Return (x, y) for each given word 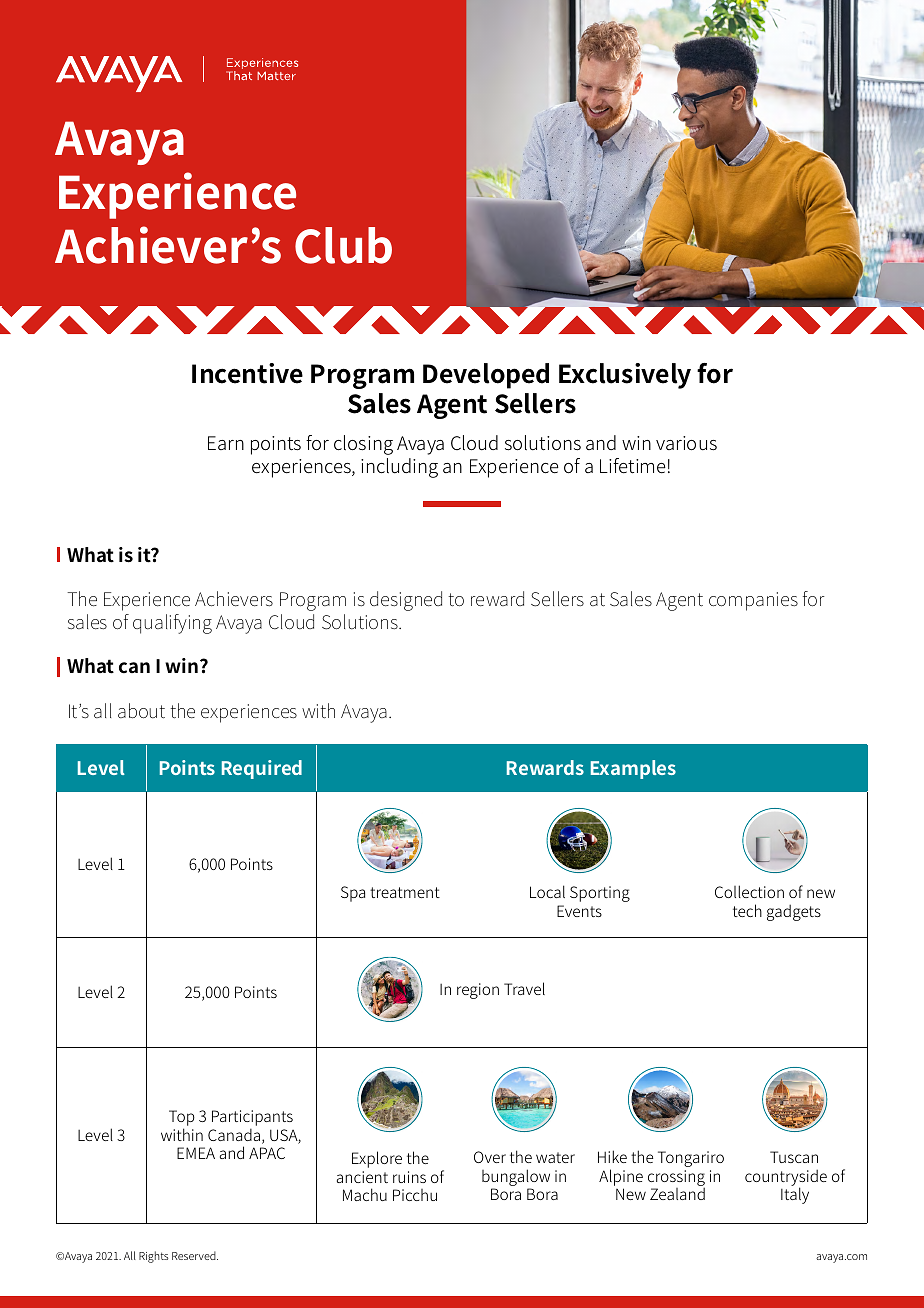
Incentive (247, 373)
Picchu (415, 1195)
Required (262, 769)
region (478, 991)
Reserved (195, 1255)
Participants (252, 1119)
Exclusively (625, 376)
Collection (749, 891)
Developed (486, 376)
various (686, 443)
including (399, 468)
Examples (633, 769)
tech (747, 910)
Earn (226, 443)
